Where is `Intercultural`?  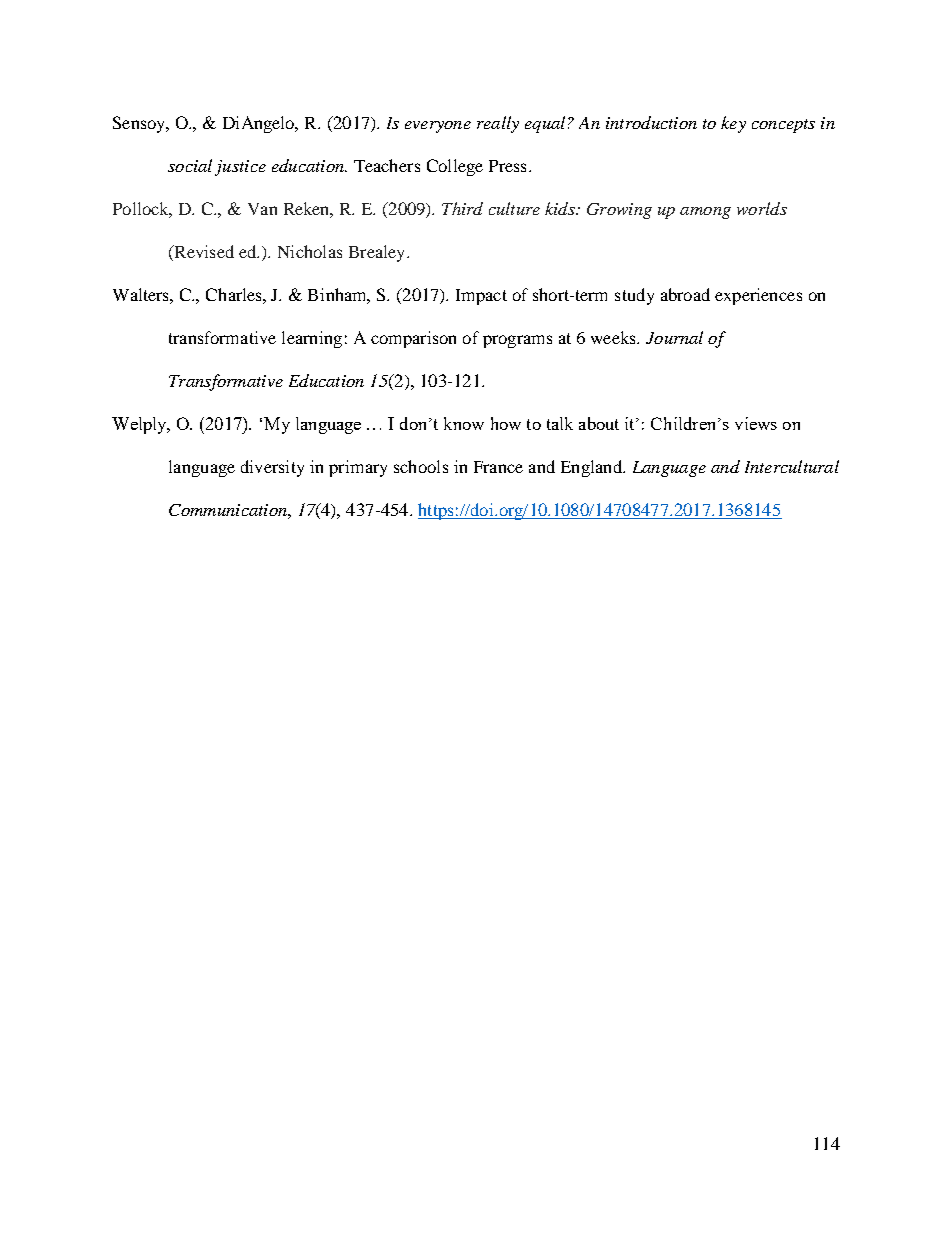
Intercultural is located at coordinates (792, 466).
